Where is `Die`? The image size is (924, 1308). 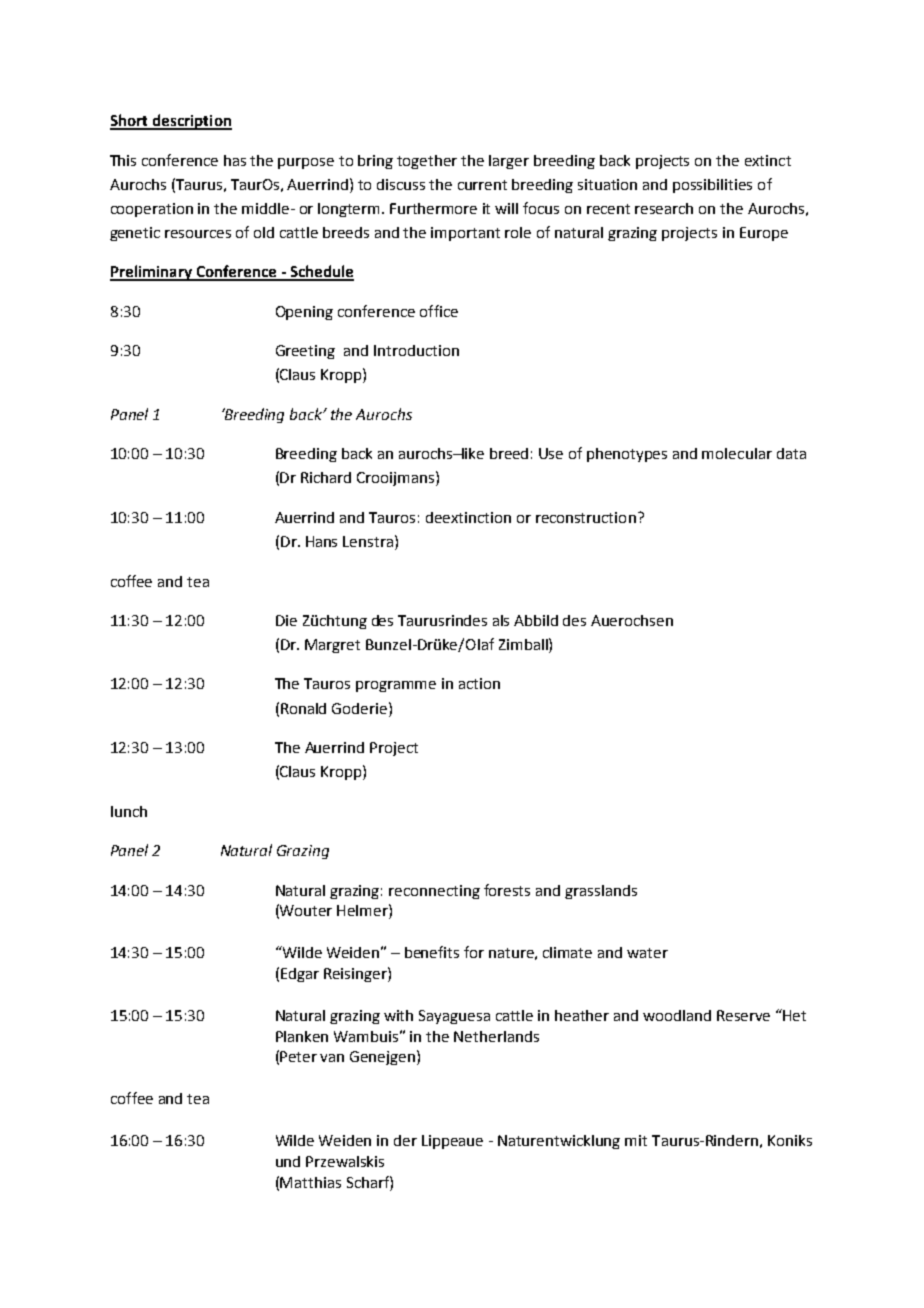 Die is located at coordinates (286, 620).
